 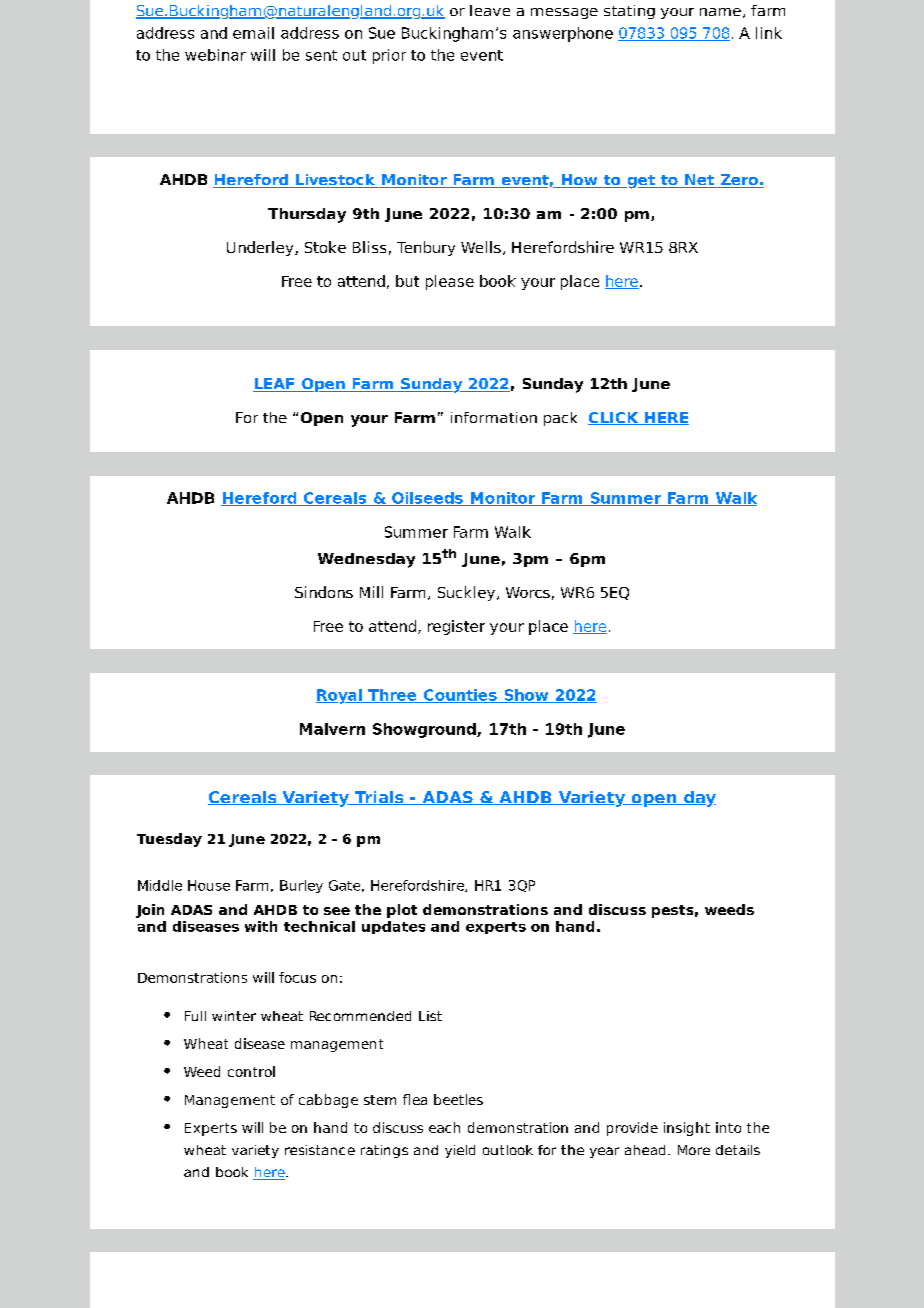 I want to click on information, so click(x=494, y=417).
